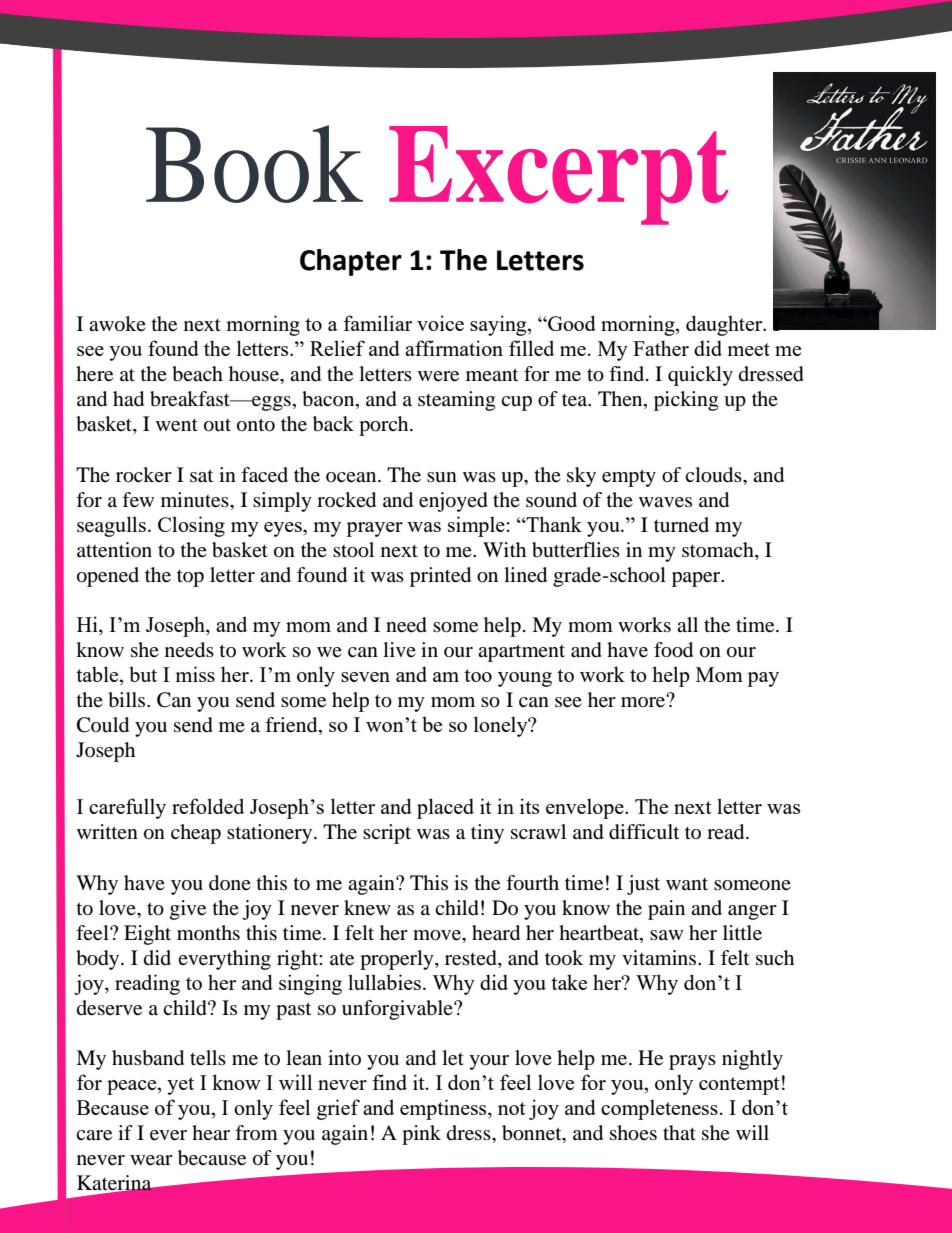 The height and width of the screenshot is (1233, 952). What do you see at coordinates (445, 808) in the screenshot?
I see `placed` at bounding box center [445, 808].
